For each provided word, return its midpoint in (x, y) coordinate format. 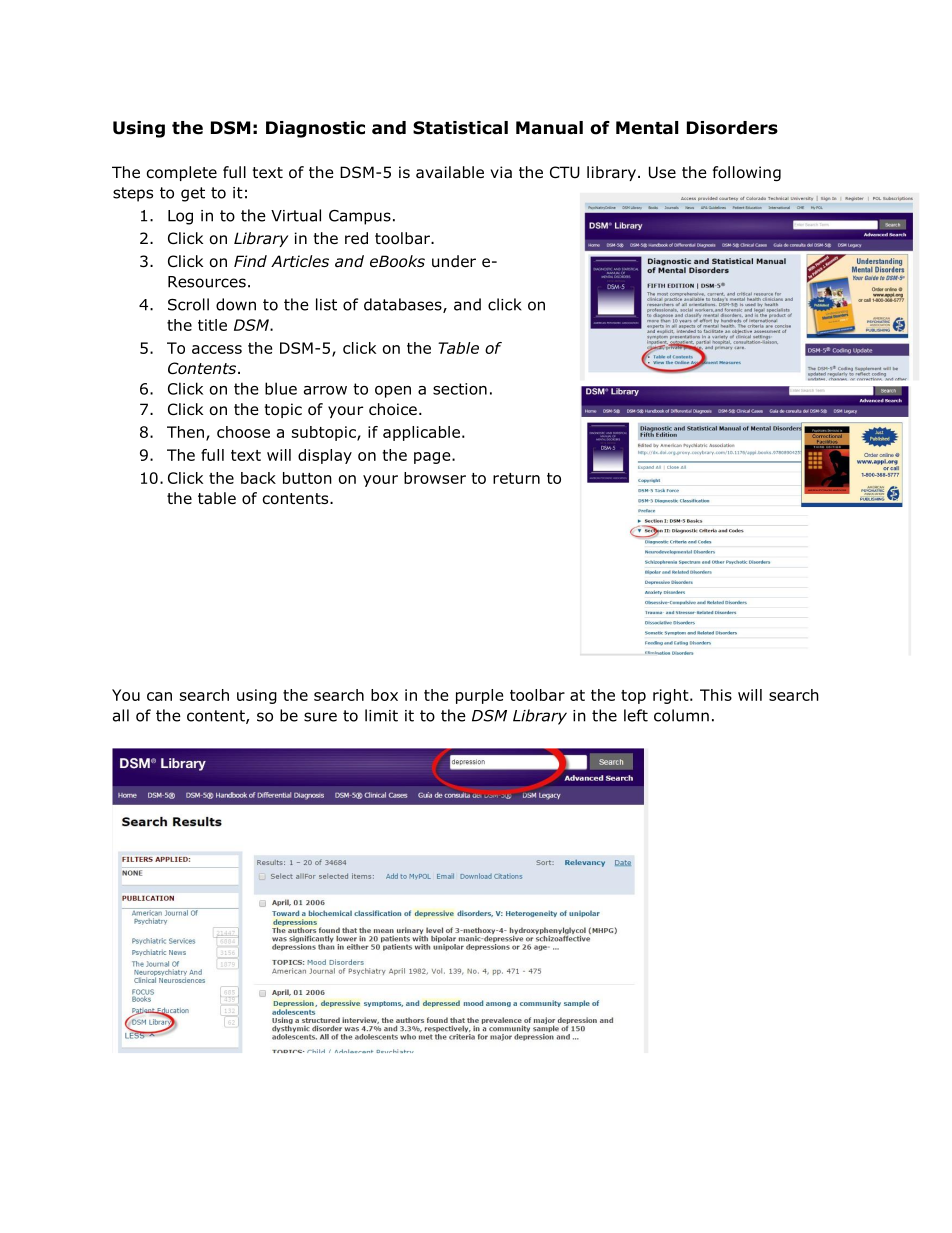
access (217, 349)
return (516, 478)
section (460, 389)
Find (250, 261)
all (121, 715)
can (159, 696)
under (454, 261)
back (258, 478)
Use (662, 172)
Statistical (460, 128)
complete (182, 173)
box (384, 695)
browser (435, 478)
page (433, 458)
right (672, 696)
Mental (647, 128)
